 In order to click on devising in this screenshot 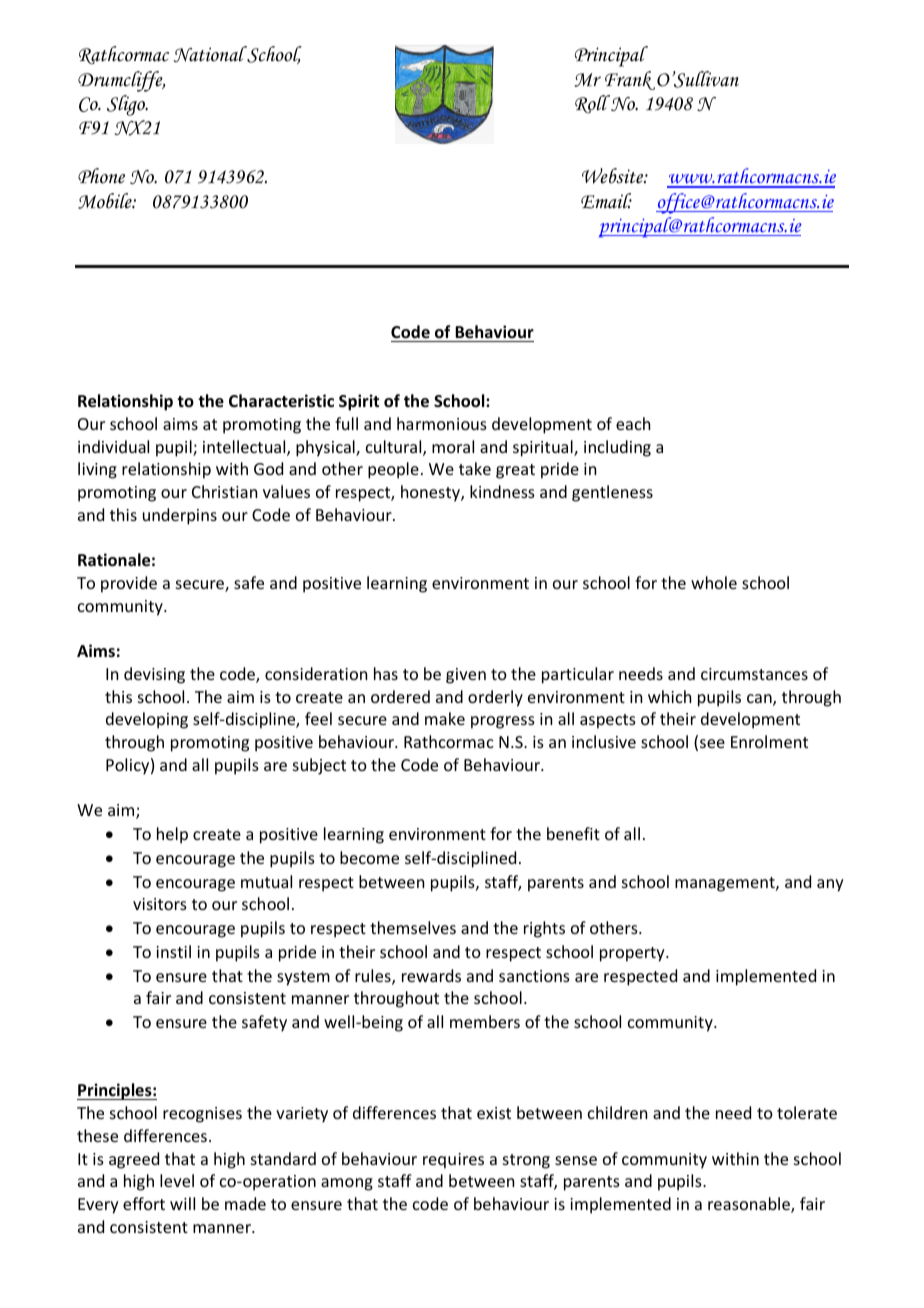, I will do `click(154, 675)`.
